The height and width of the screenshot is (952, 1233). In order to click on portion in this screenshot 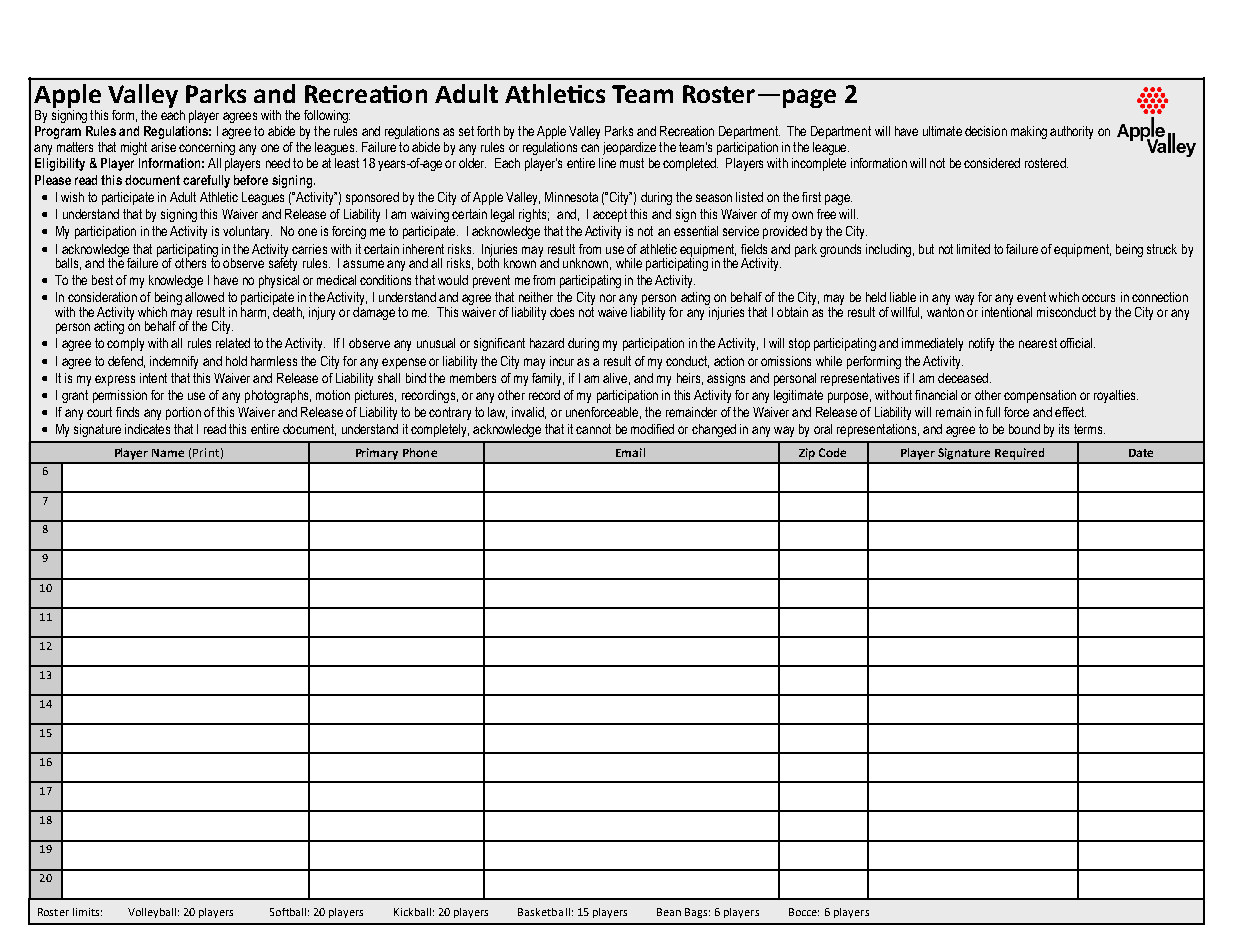, I will do `click(183, 413)`.
